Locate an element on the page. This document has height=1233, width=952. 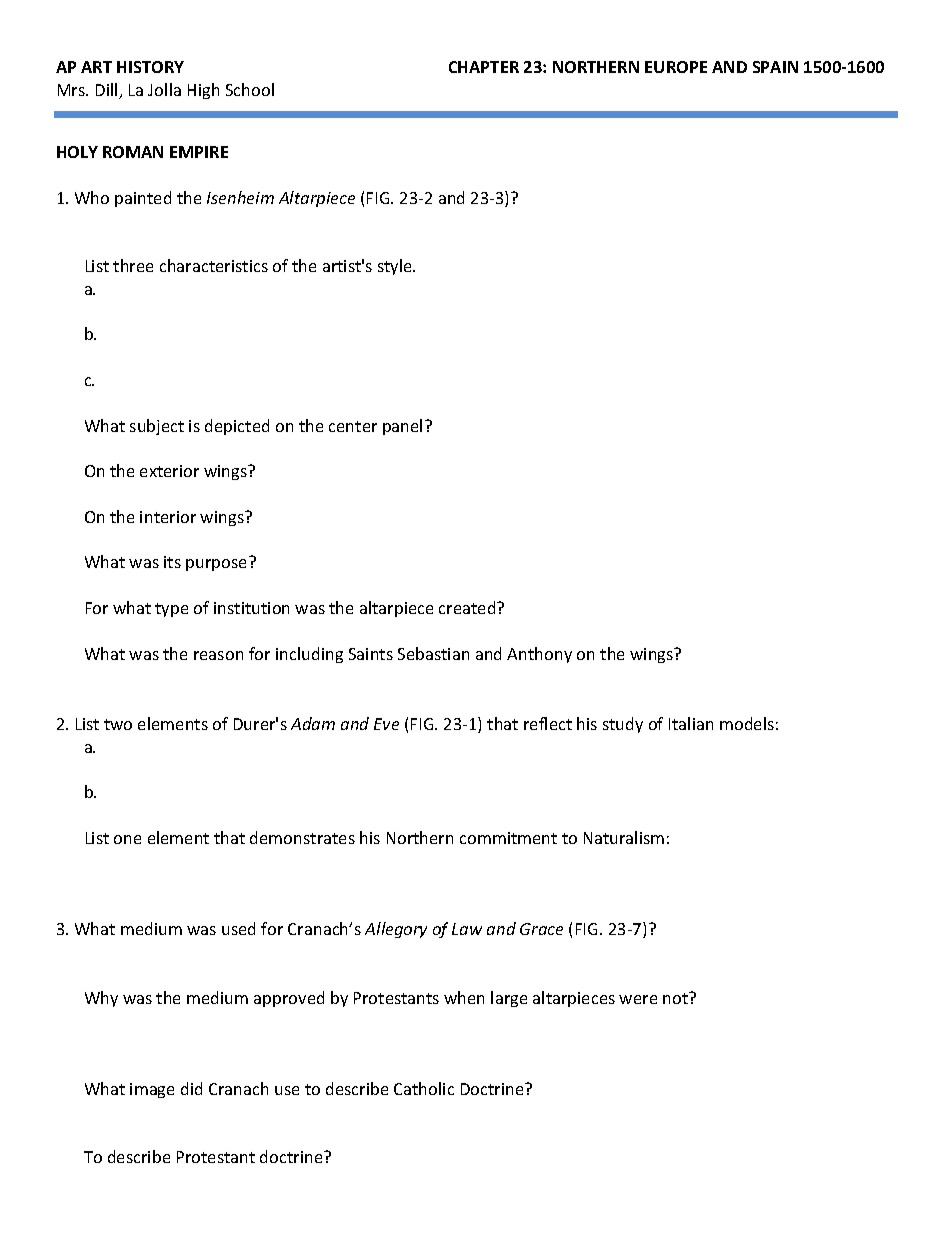
Eve is located at coordinates (386, 724).
